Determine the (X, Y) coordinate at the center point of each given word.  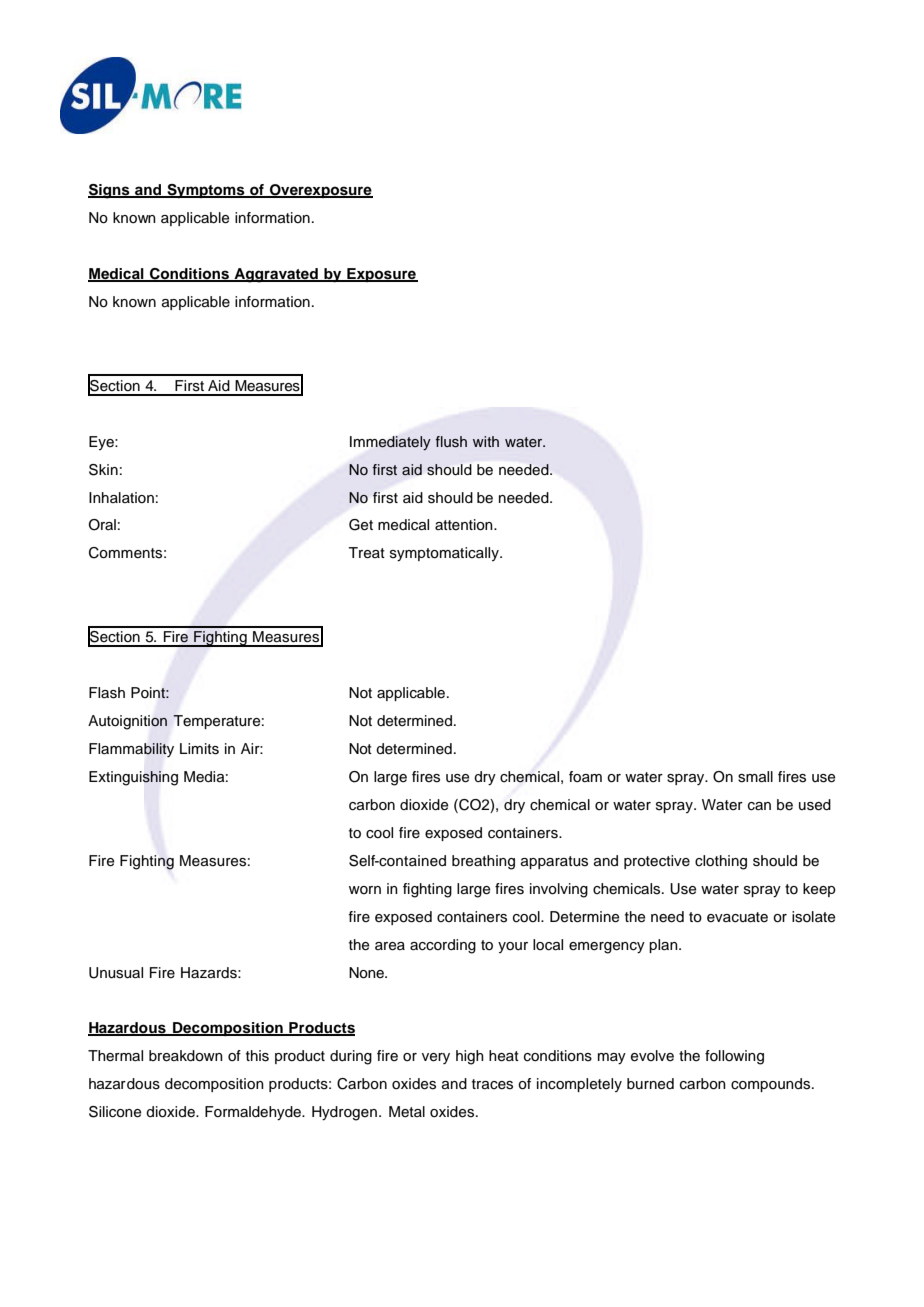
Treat (366, 553)
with (486, 441)
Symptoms (206, 191)
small (755, 777)
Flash (107, 693)
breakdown (186, 1056)
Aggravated (276, 275)
